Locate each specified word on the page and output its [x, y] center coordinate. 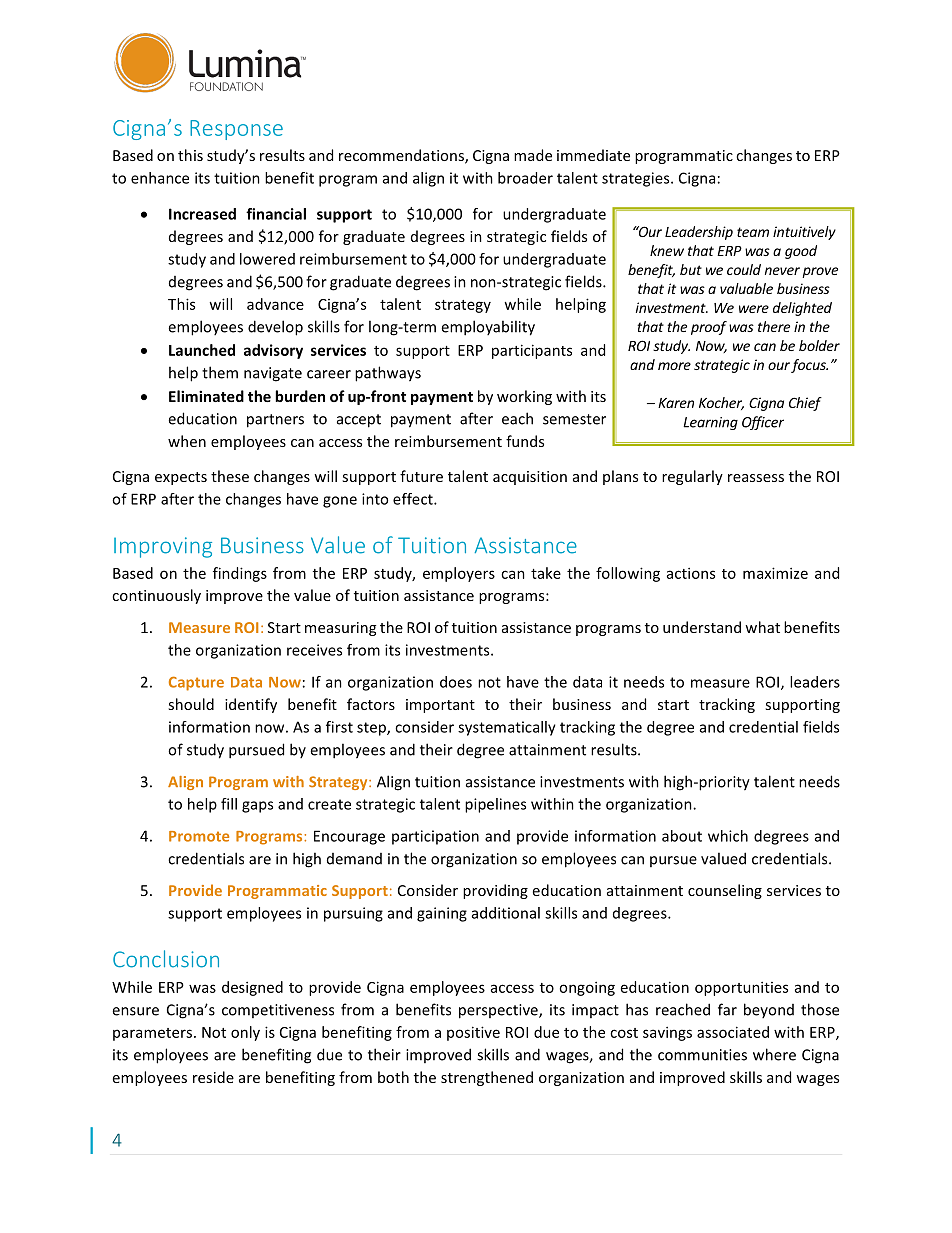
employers [459, 574]
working [524, 397]
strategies [637, 179]
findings [240, 574]
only [245, 1033]
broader [525, 178]
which [728, 836]
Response [236, 130]
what [762, 627]
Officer [763, 423]
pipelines [495, 805]
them [220, 372]
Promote [199, 836]
